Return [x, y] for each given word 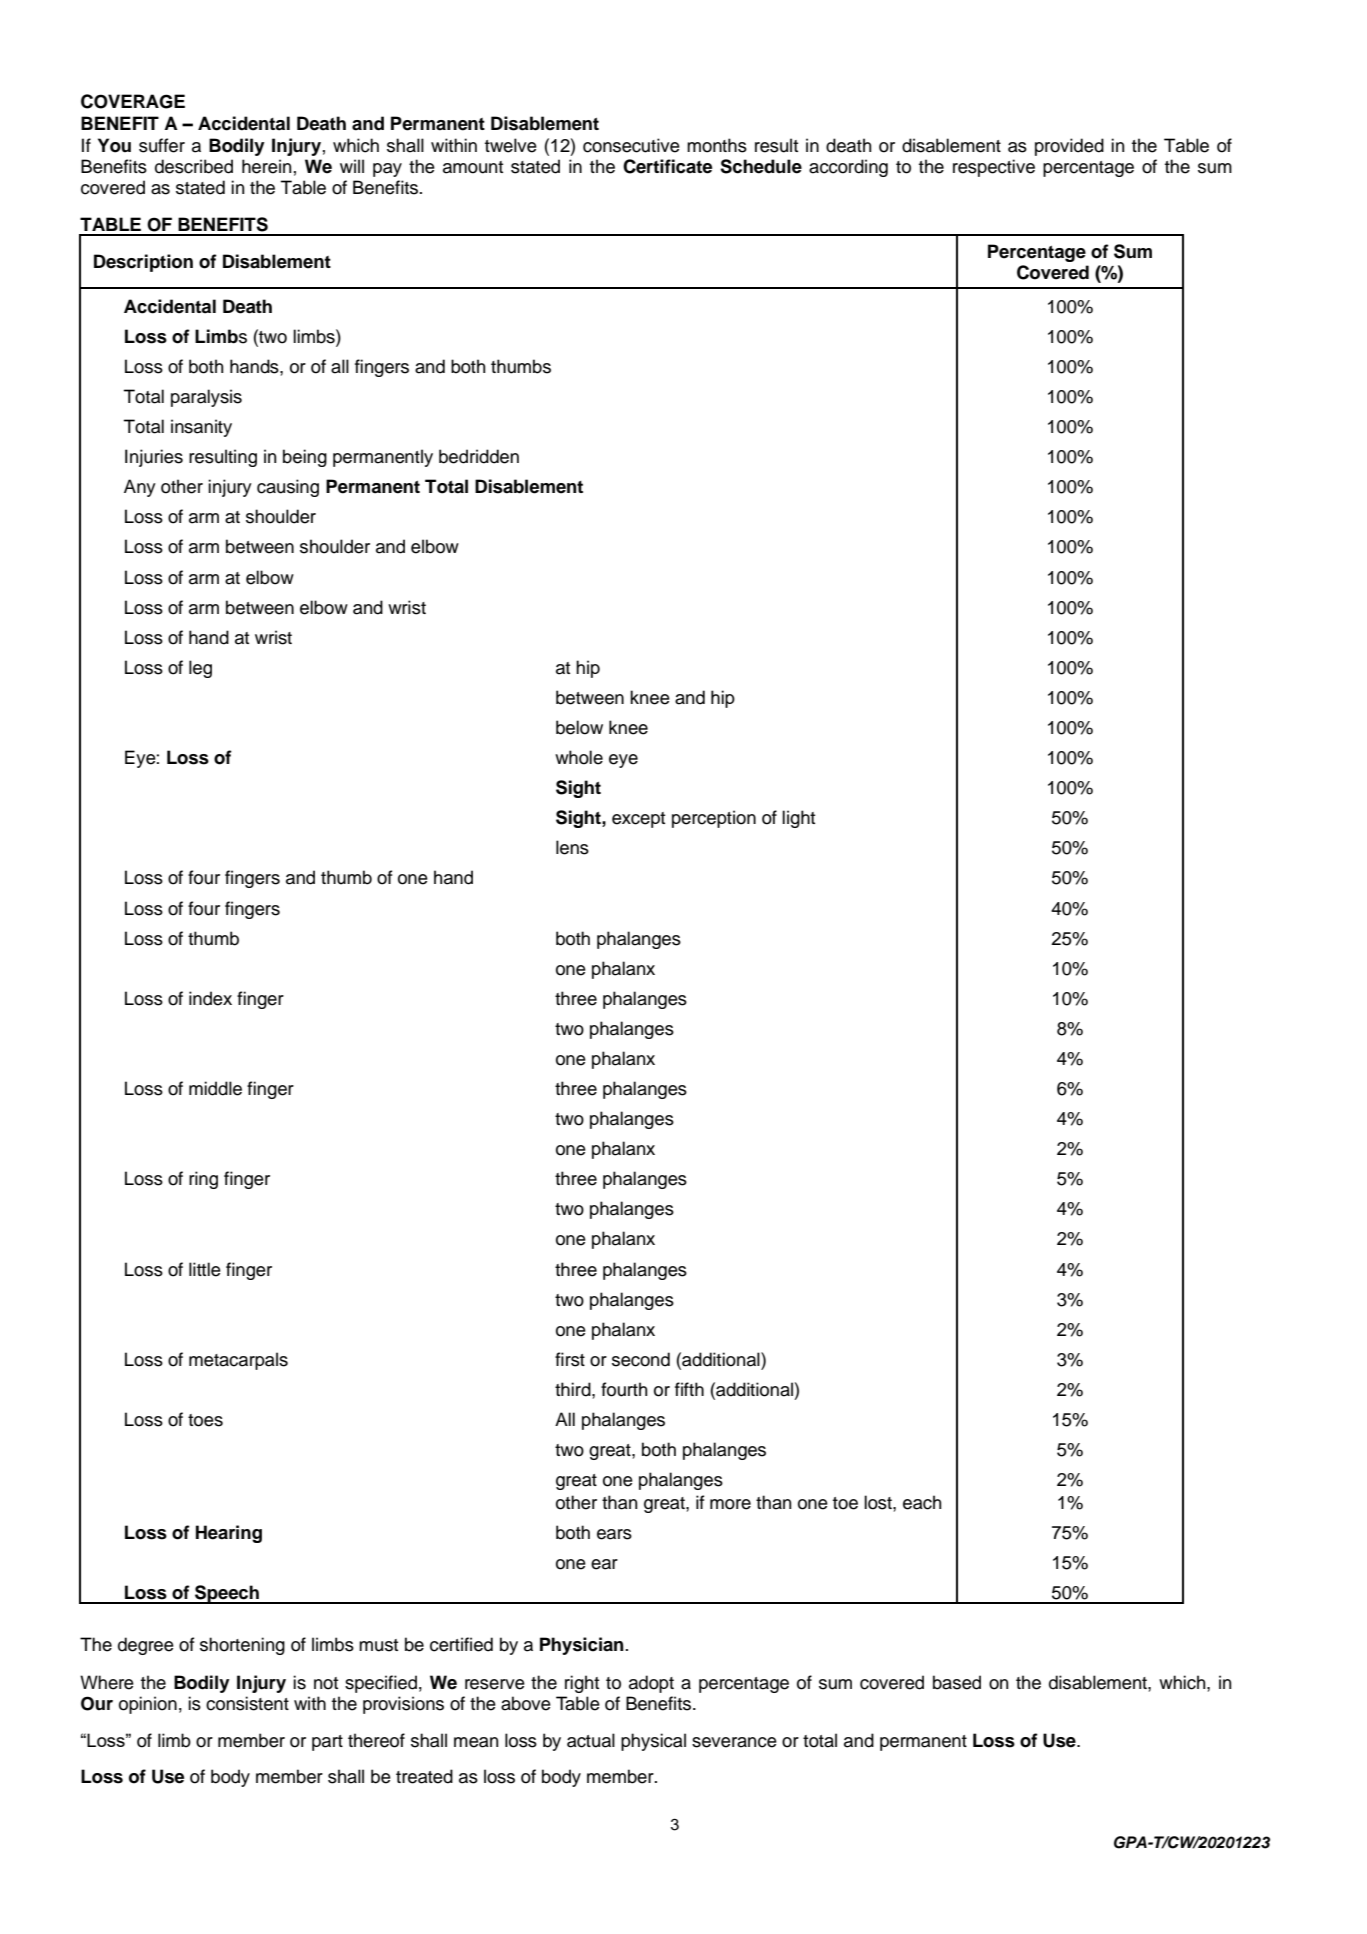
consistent [247, 1703]
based [957, 1682]
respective [994, 168]
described [194, 166]
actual [591, 1740]
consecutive [631, 145]
